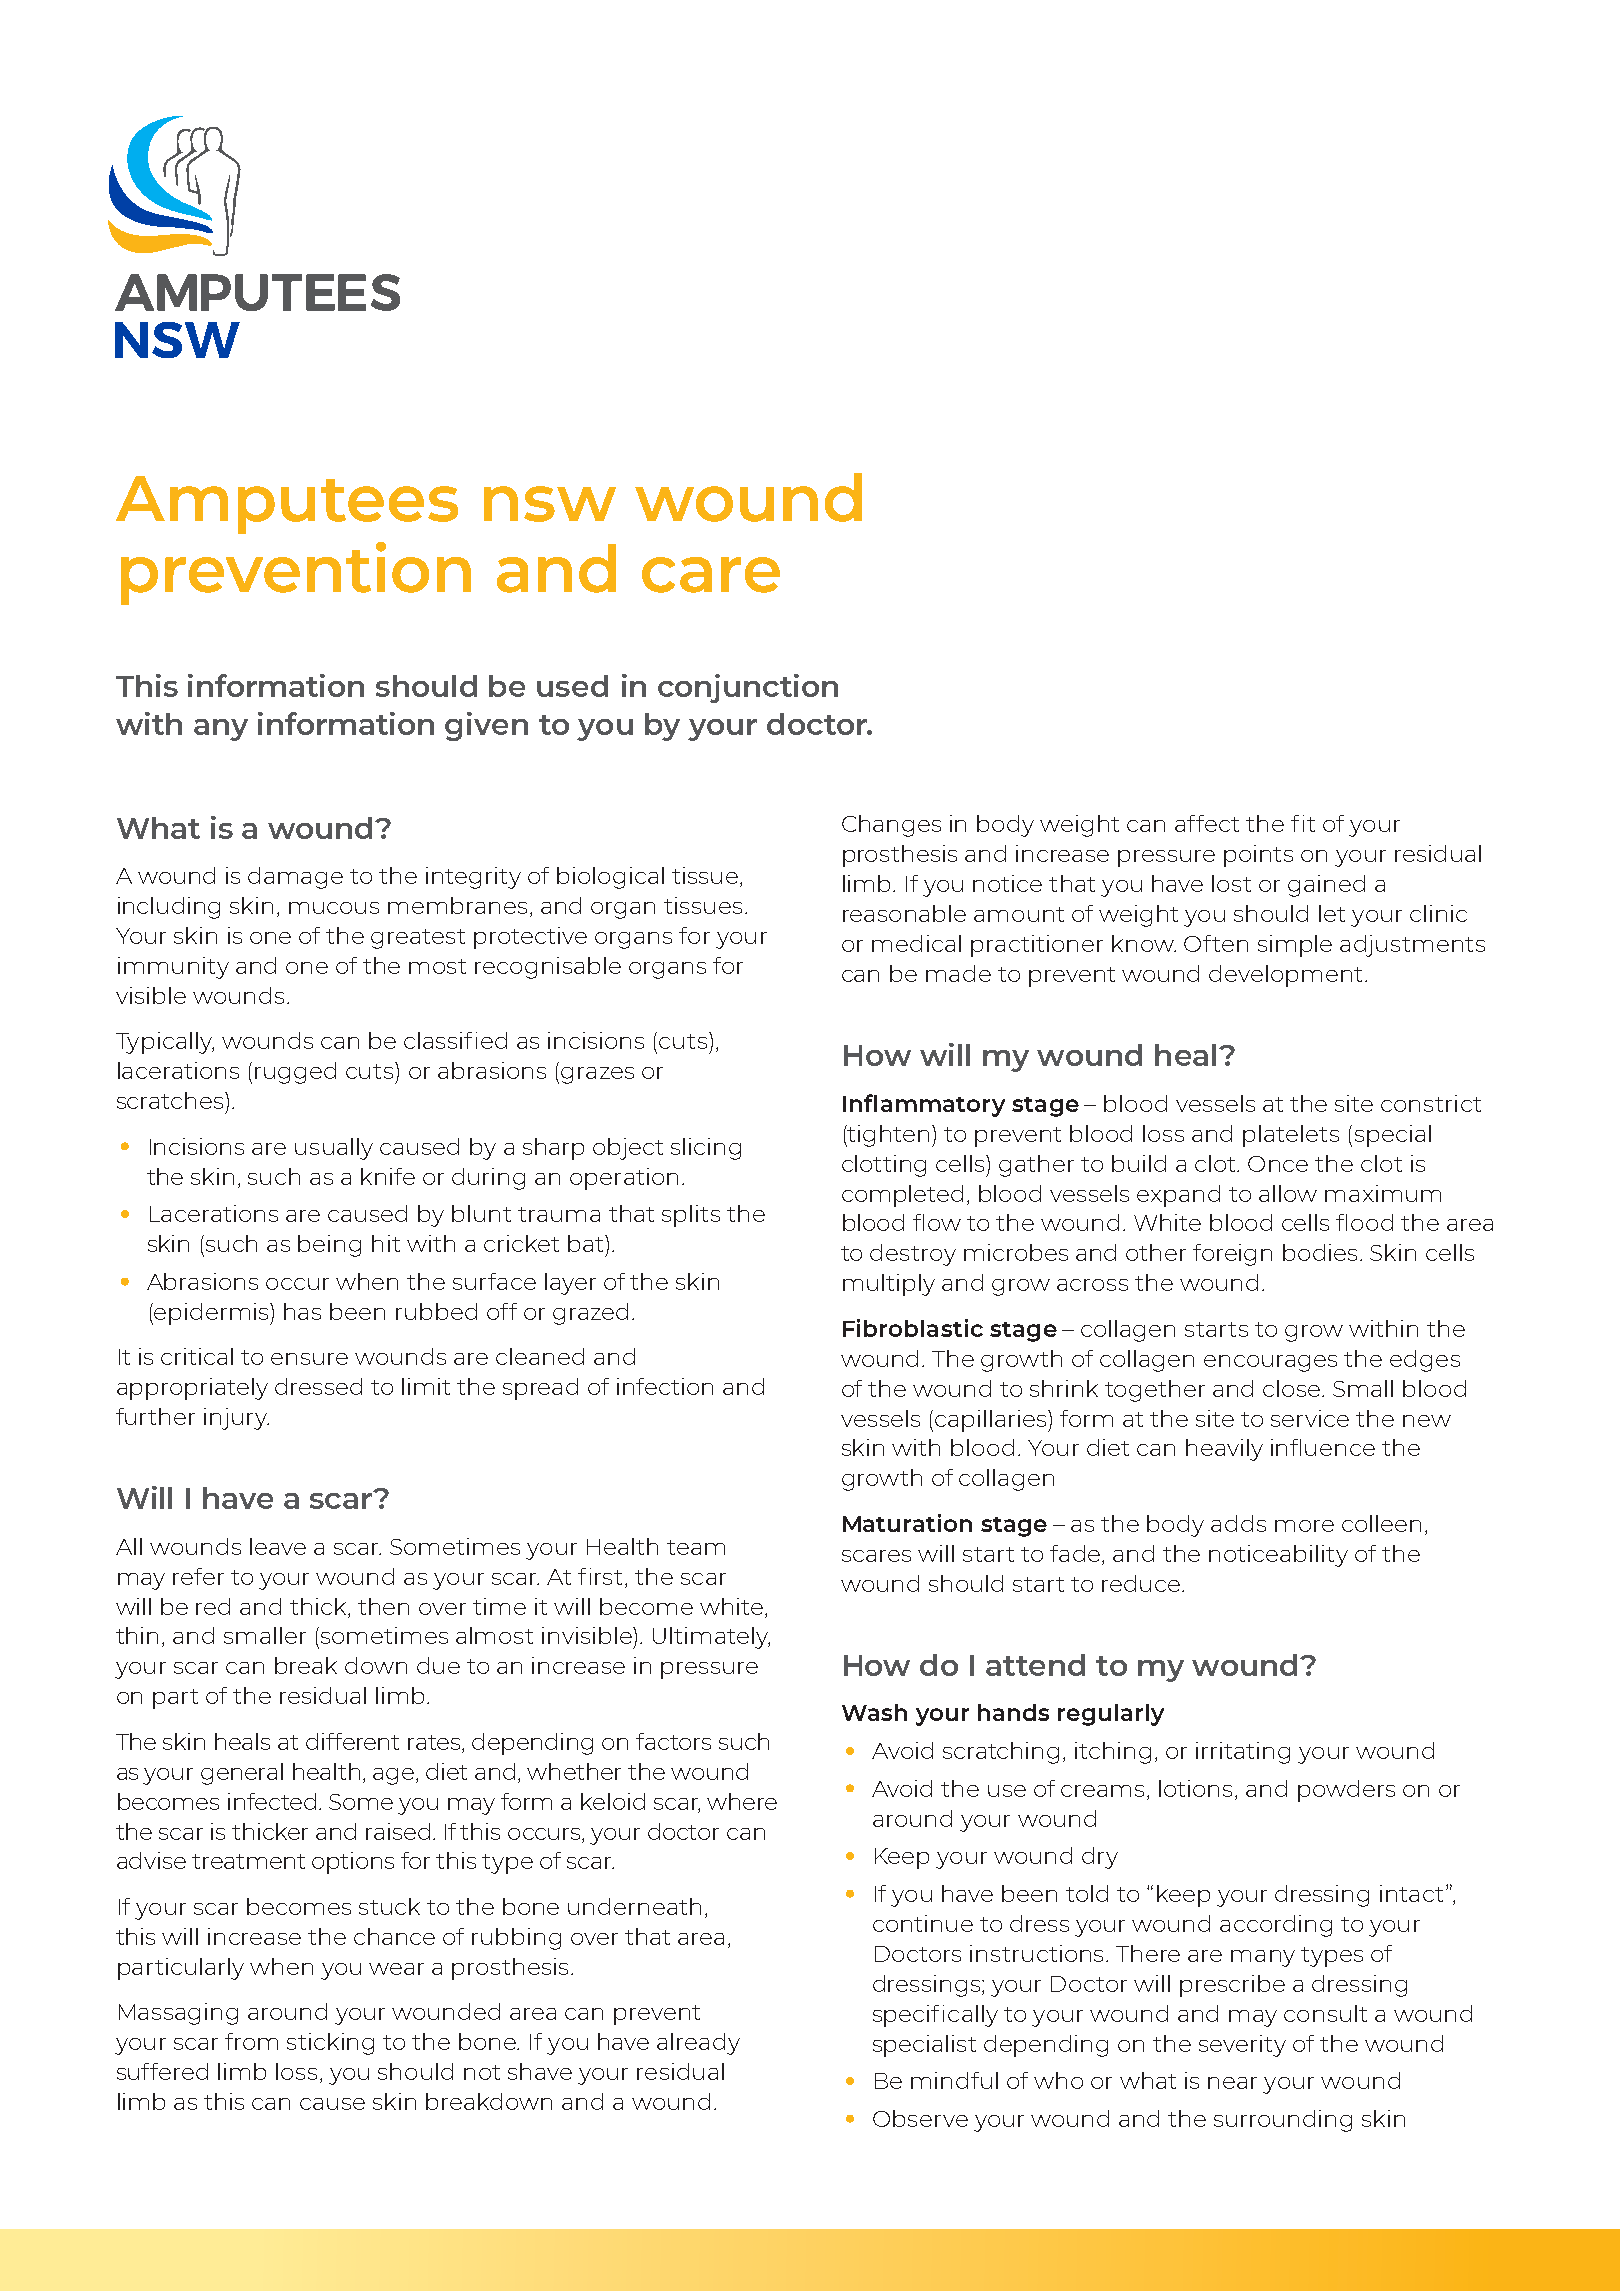 The height and width of the screenshot is (2291, 1620). I want to click on Amputees, so click(287, 505).
